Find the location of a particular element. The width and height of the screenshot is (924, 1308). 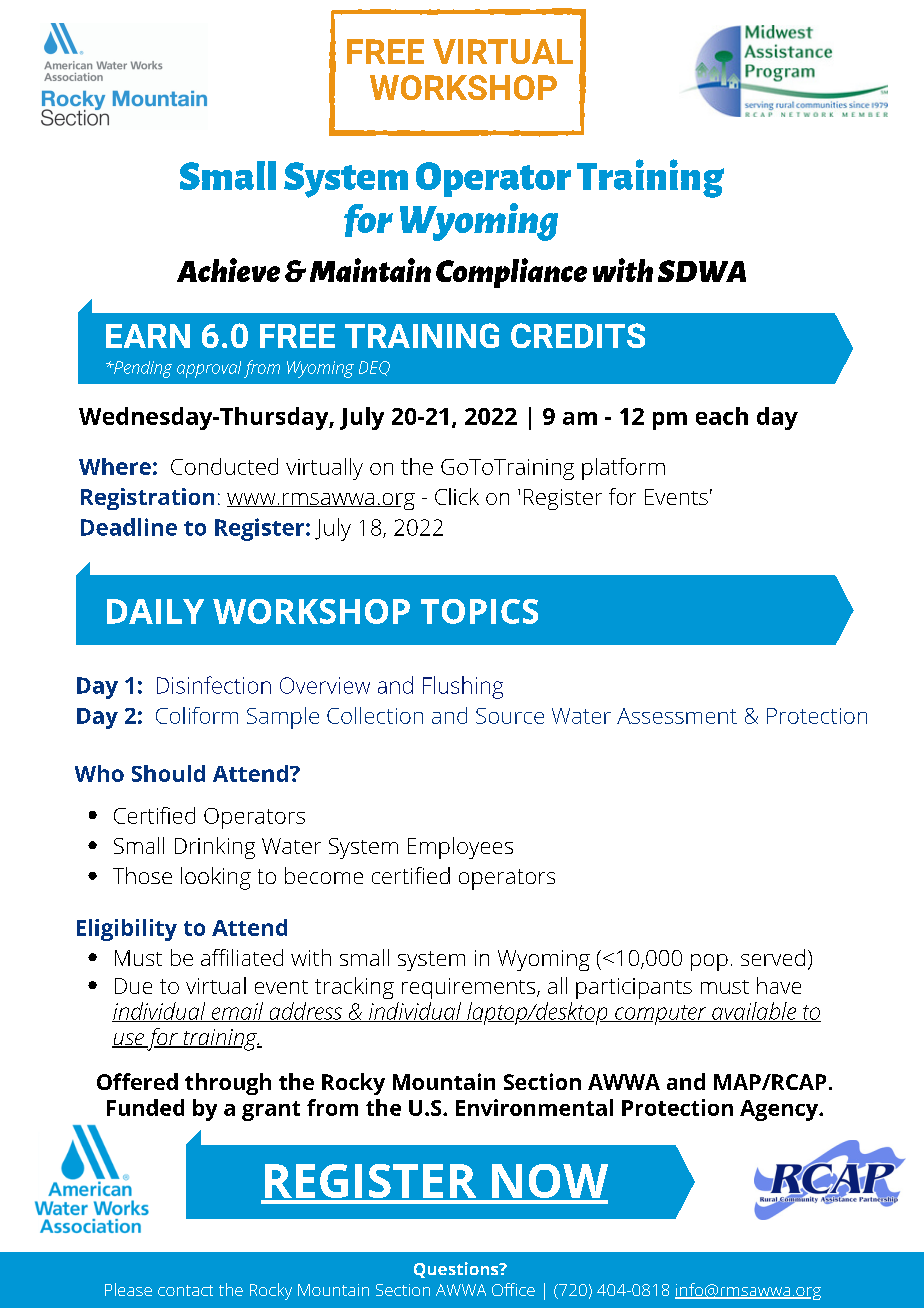

Office is located at coordinates (513, 1289).
